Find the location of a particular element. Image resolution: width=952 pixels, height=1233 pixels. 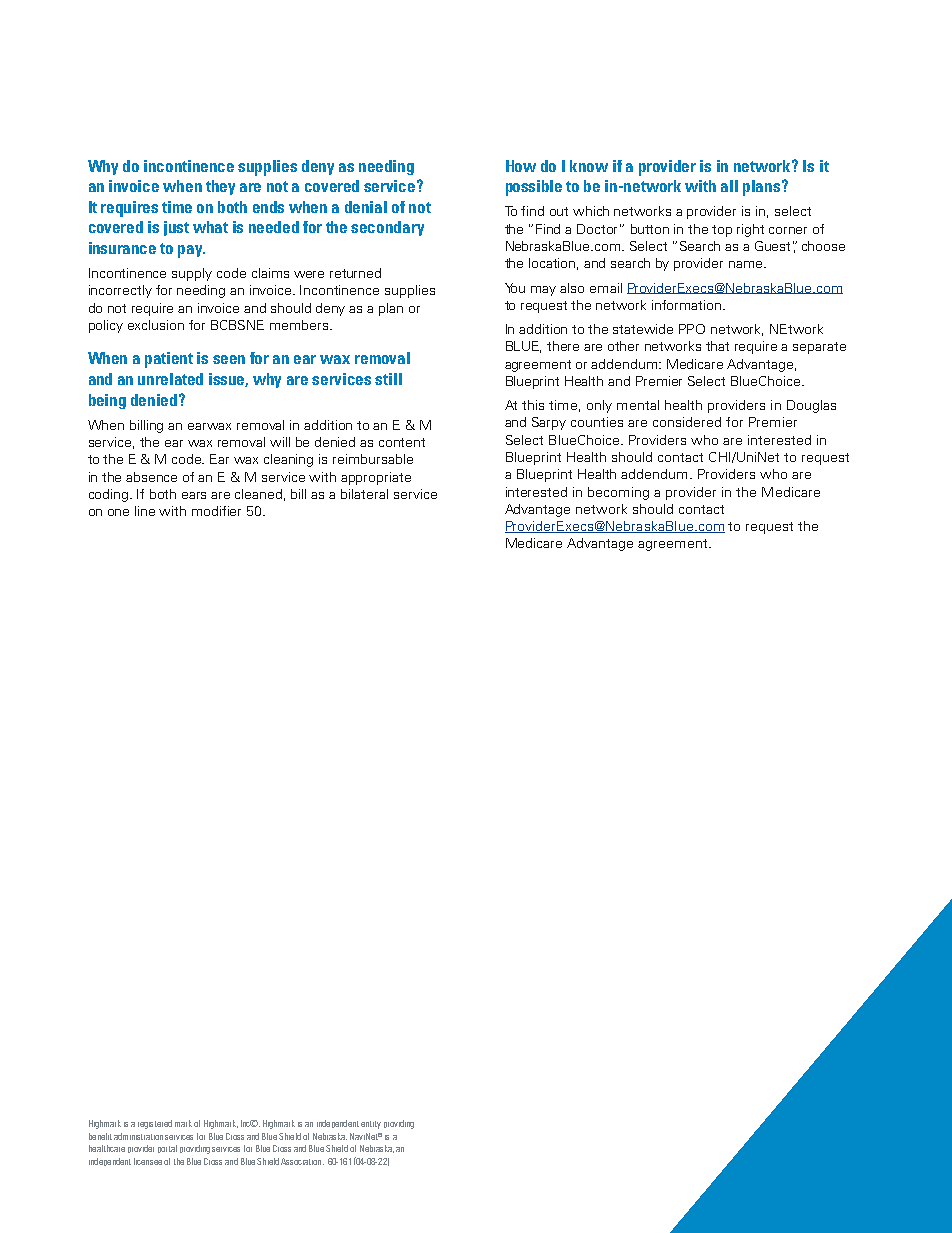

modifier is located at coordinates (216, 511).
